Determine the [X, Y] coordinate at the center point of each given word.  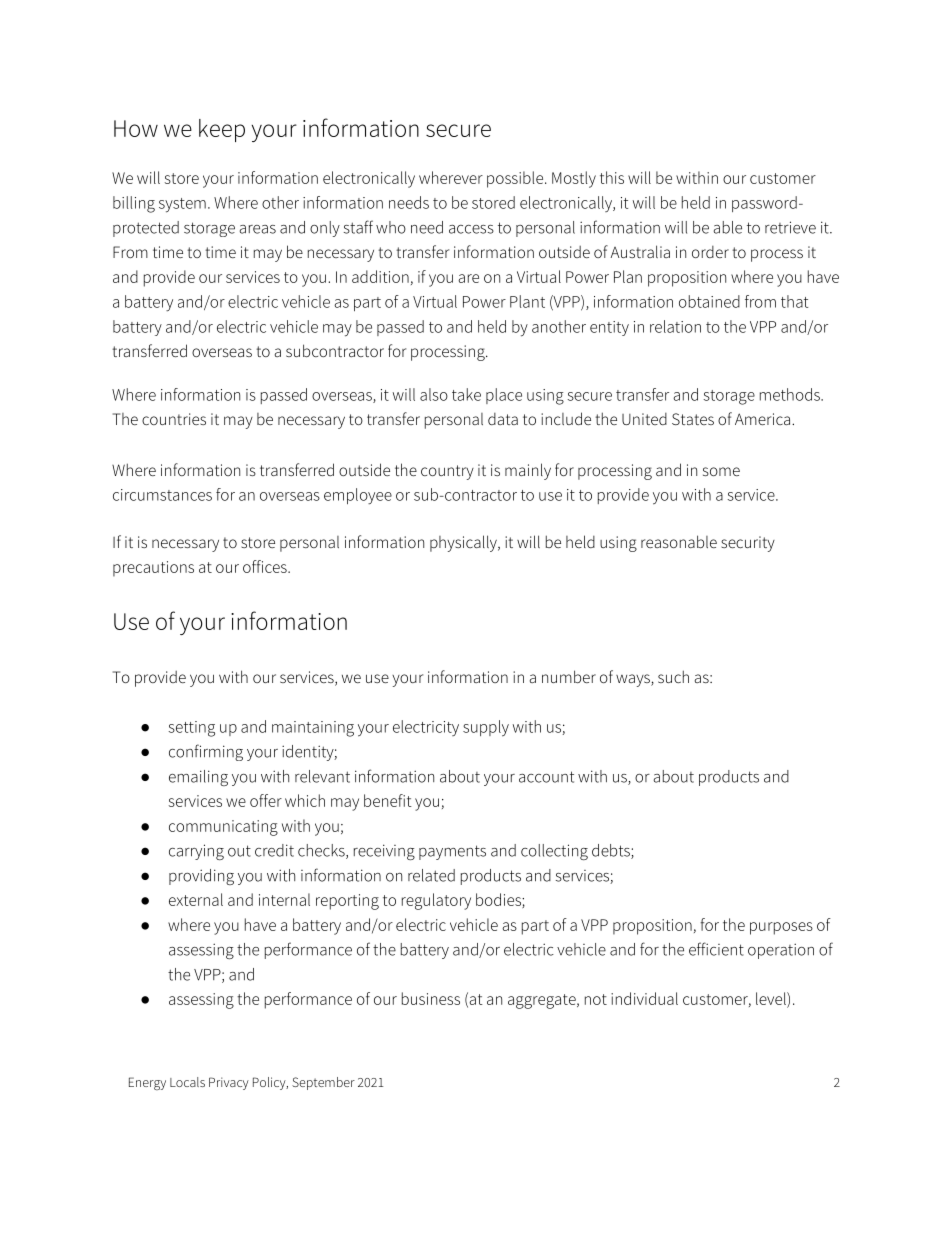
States [693, 419]
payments [452, 852]
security [748, 544]
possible [516, 179]
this [612, 177]
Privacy [229, 1083]
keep [222, 130]
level [772, 1000]
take [466, 394]
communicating [223, 828]
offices [266, 566]
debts [612, 851]
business [431, 998]
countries [174, 419]
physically [464, 543]
